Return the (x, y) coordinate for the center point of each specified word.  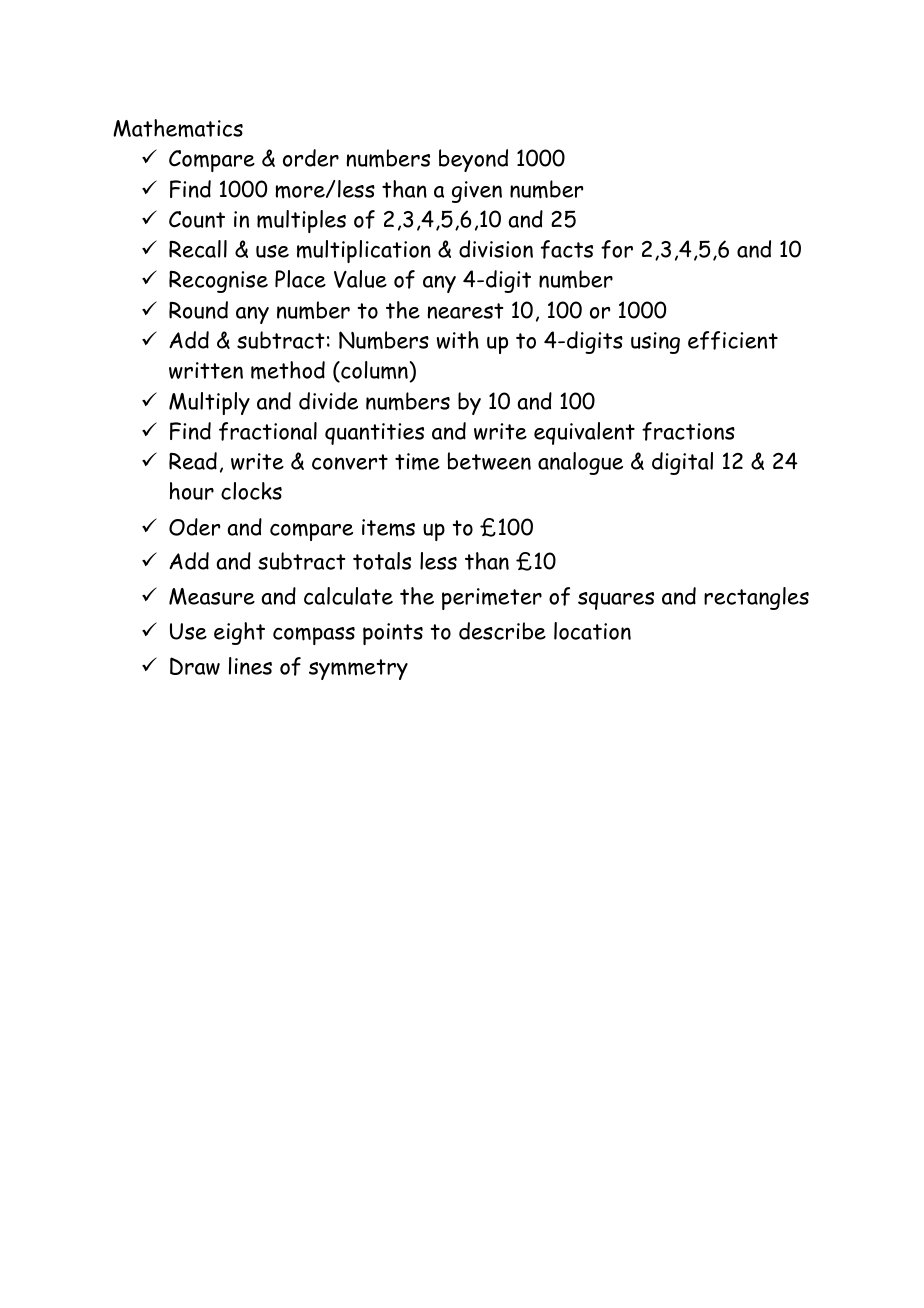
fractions (688, 431)
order (311, 158)
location (592, 631)
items (388, 528)
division (496, 249)
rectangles (756, 598)
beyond (473, 160)
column (373, 371)
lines (250, 666)
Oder (194, 527)
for (617, 249)
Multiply (209, 403)
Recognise (218, 282)
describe (502, 631)
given (477, 192)
